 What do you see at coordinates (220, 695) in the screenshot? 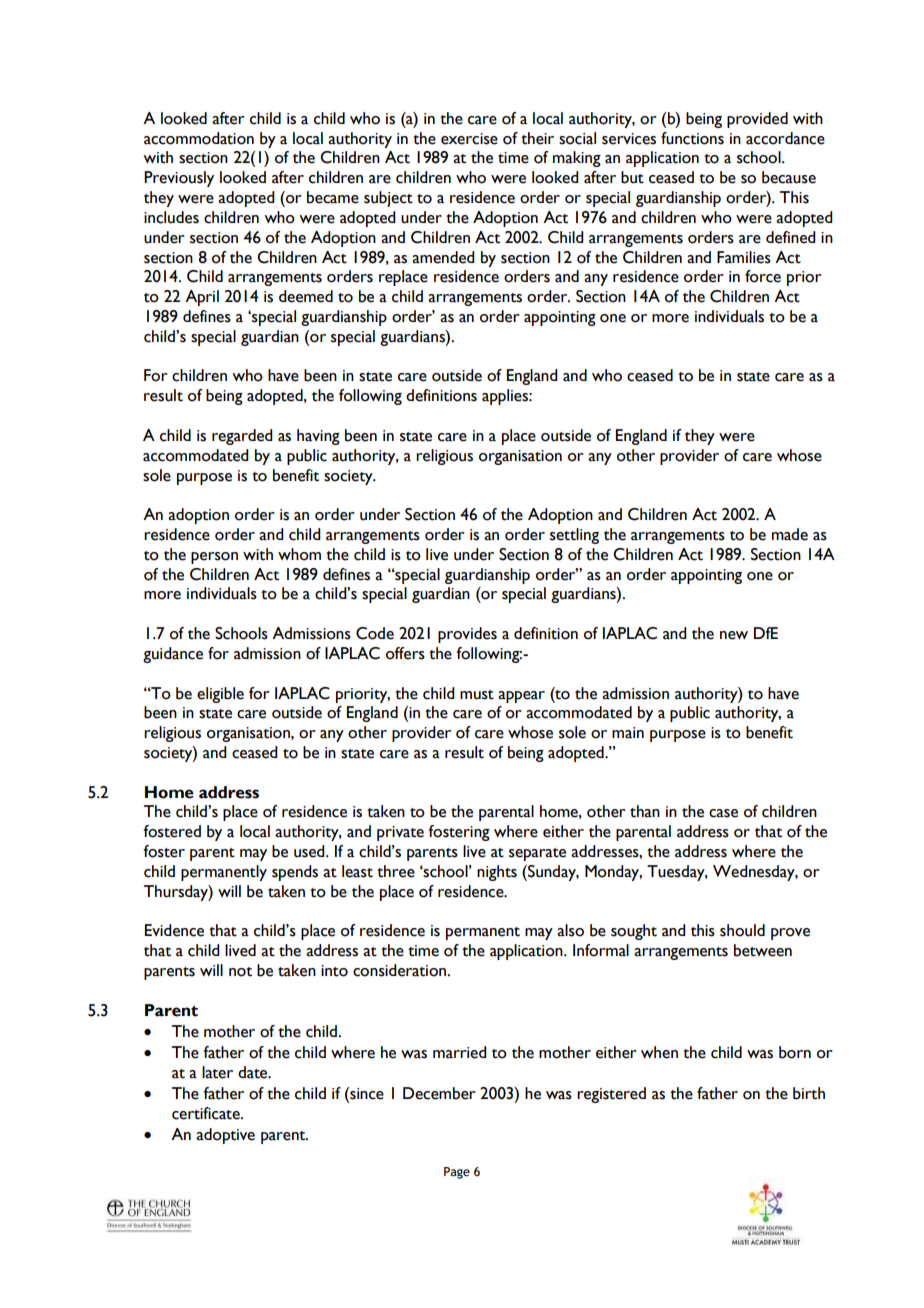
I see `eligible` at bounding box center [220, 695].
